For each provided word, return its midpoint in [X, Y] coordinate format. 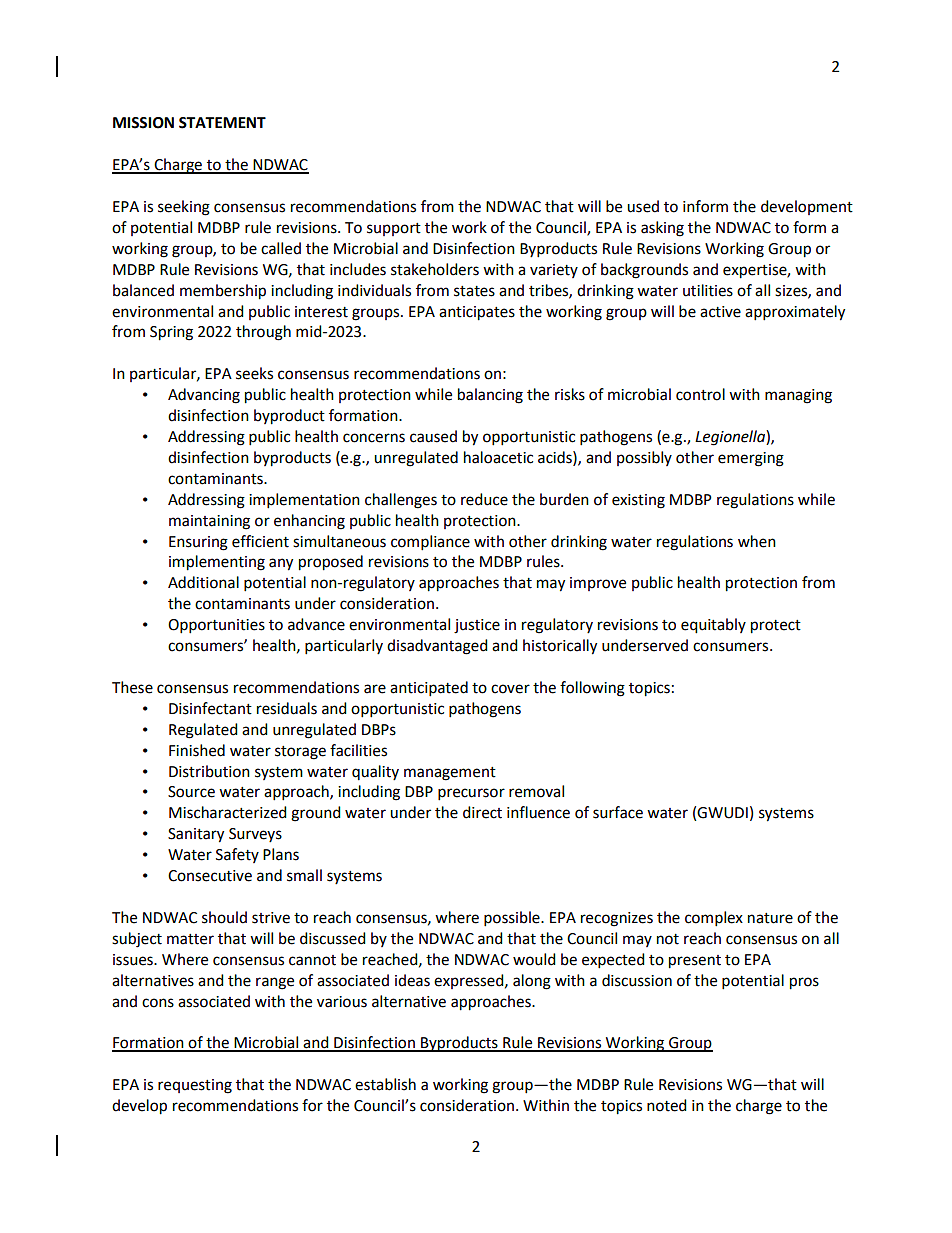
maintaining [209, 522]
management [450, 774]
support [394, 229]
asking [662, 229]
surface [618, 812]
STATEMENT [222, 123]
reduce [484, 499]
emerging [751, 459]
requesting [195, 1086]
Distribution [209, 771]
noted [667, 1105]
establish [385, 1084]
